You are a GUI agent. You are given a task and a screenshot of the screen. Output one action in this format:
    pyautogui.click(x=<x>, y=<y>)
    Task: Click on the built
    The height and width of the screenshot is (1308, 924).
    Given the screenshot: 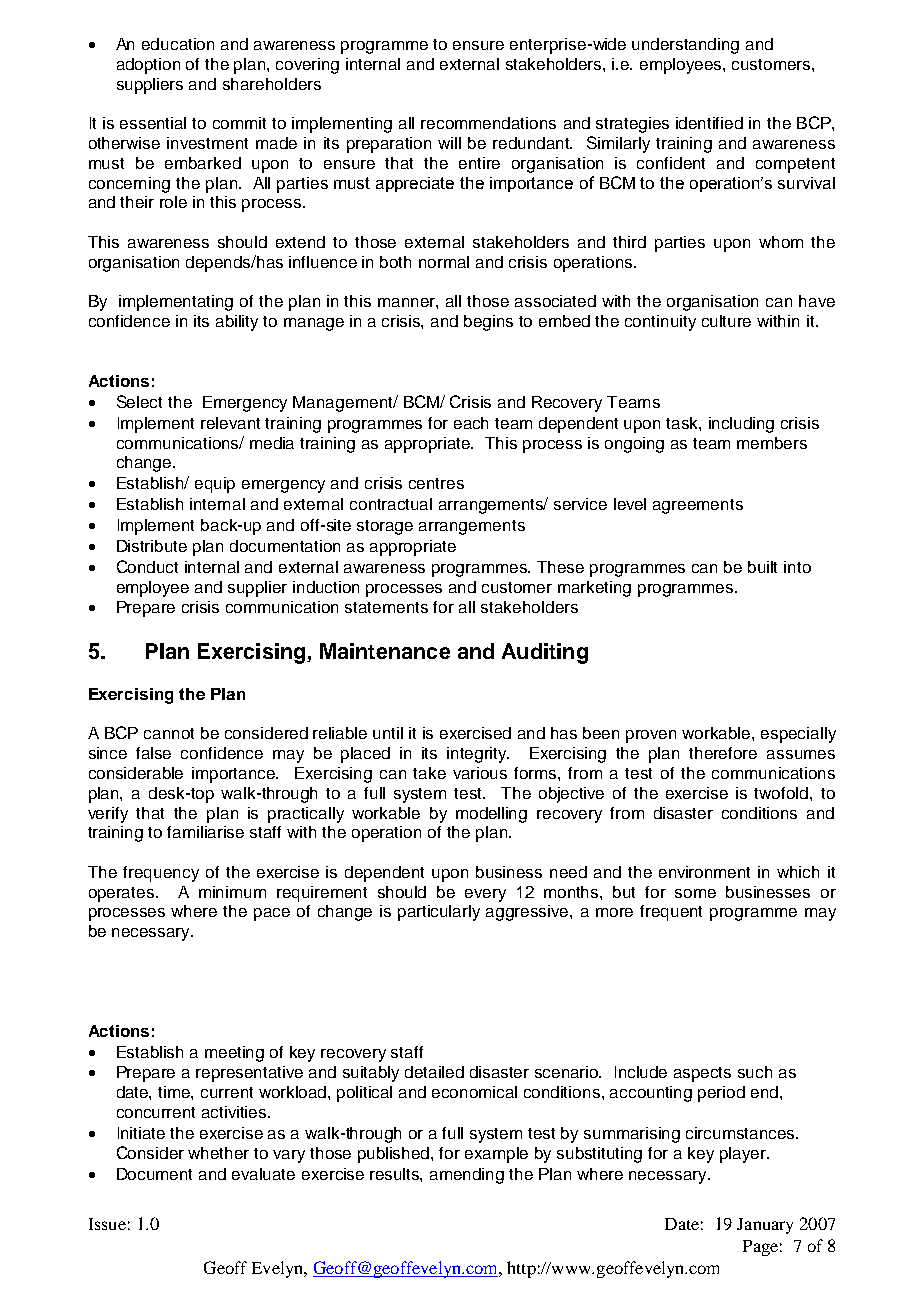 What is the action you would take?
    pyautogui.click(x=762, y=567)
